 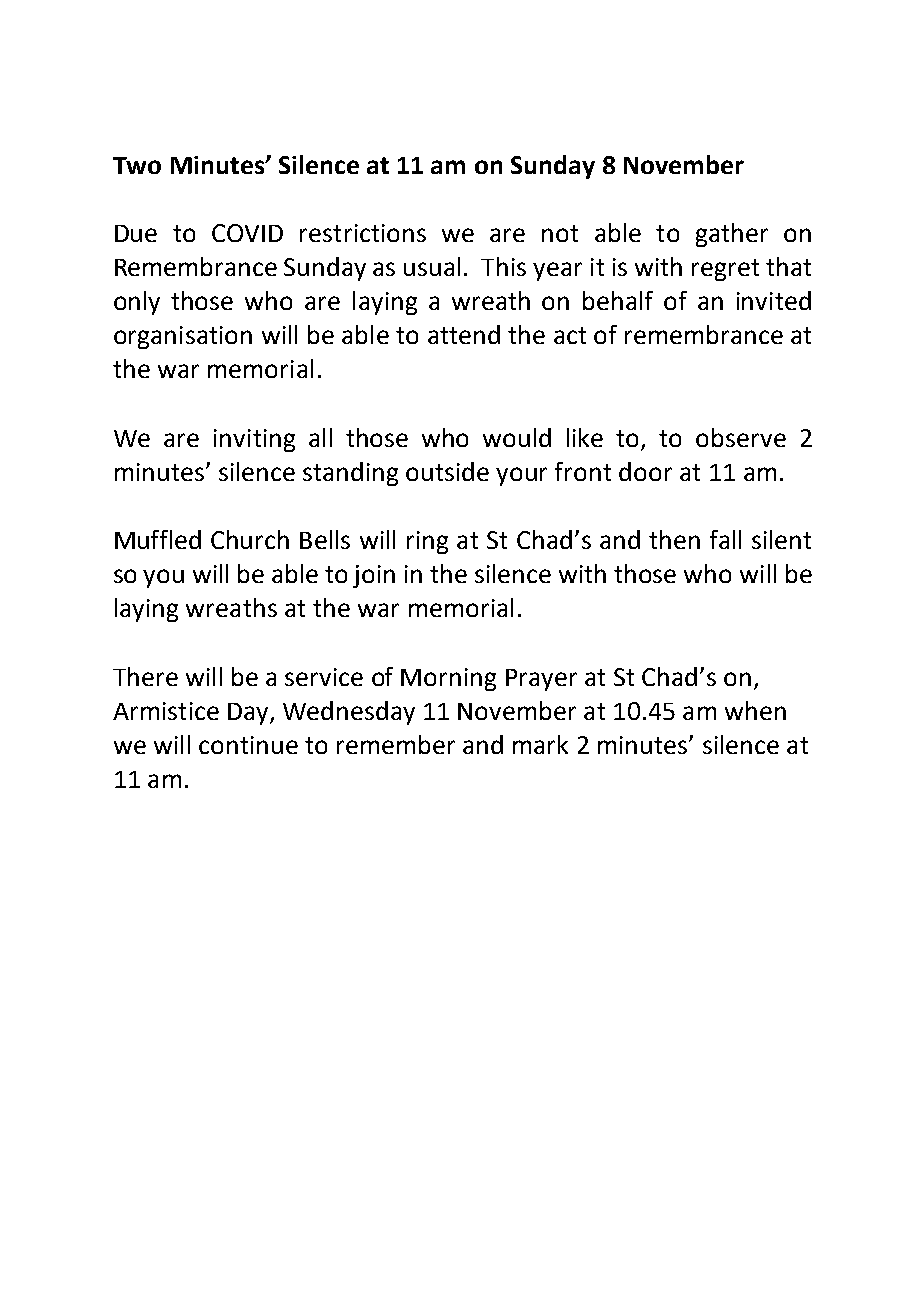 What do you see at coordinates (464, 334) in the document?
I see `attend` at bounding box center [464, 334].
